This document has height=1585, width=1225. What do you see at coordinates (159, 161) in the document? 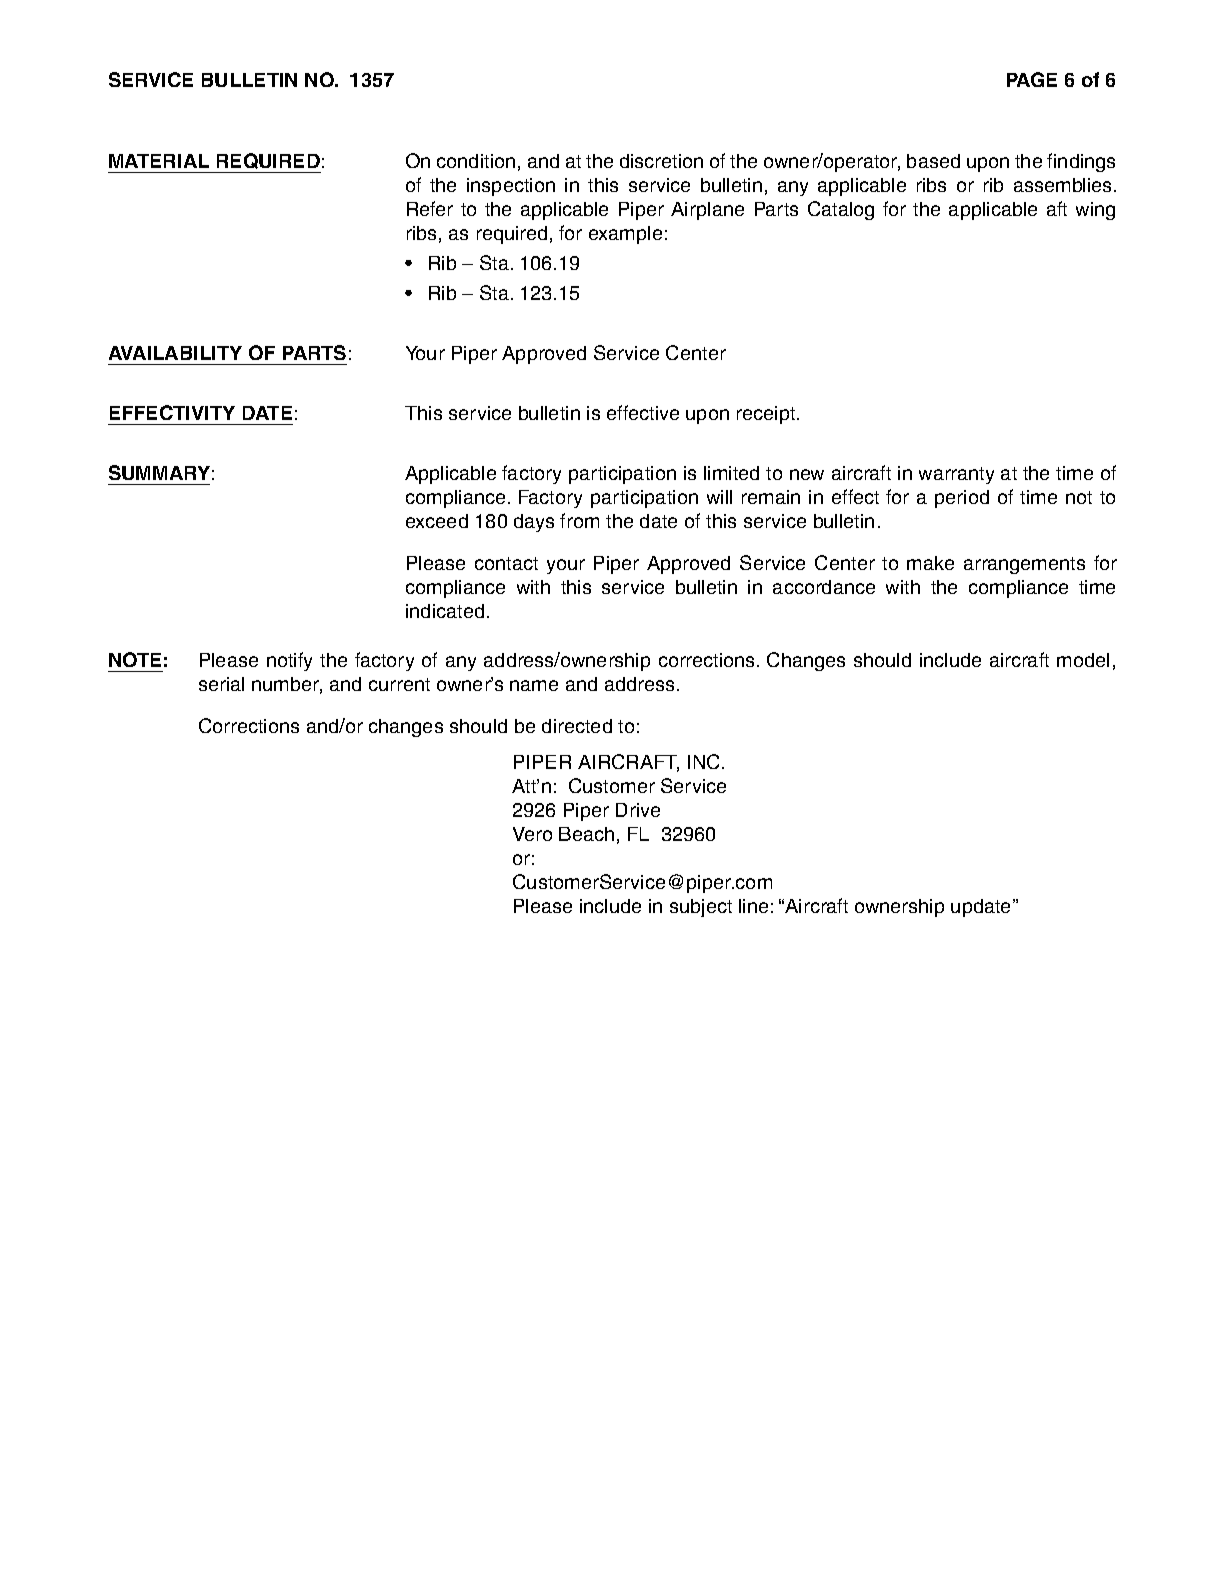
I see `MATERIAL` at bounding box center [159, 161].
